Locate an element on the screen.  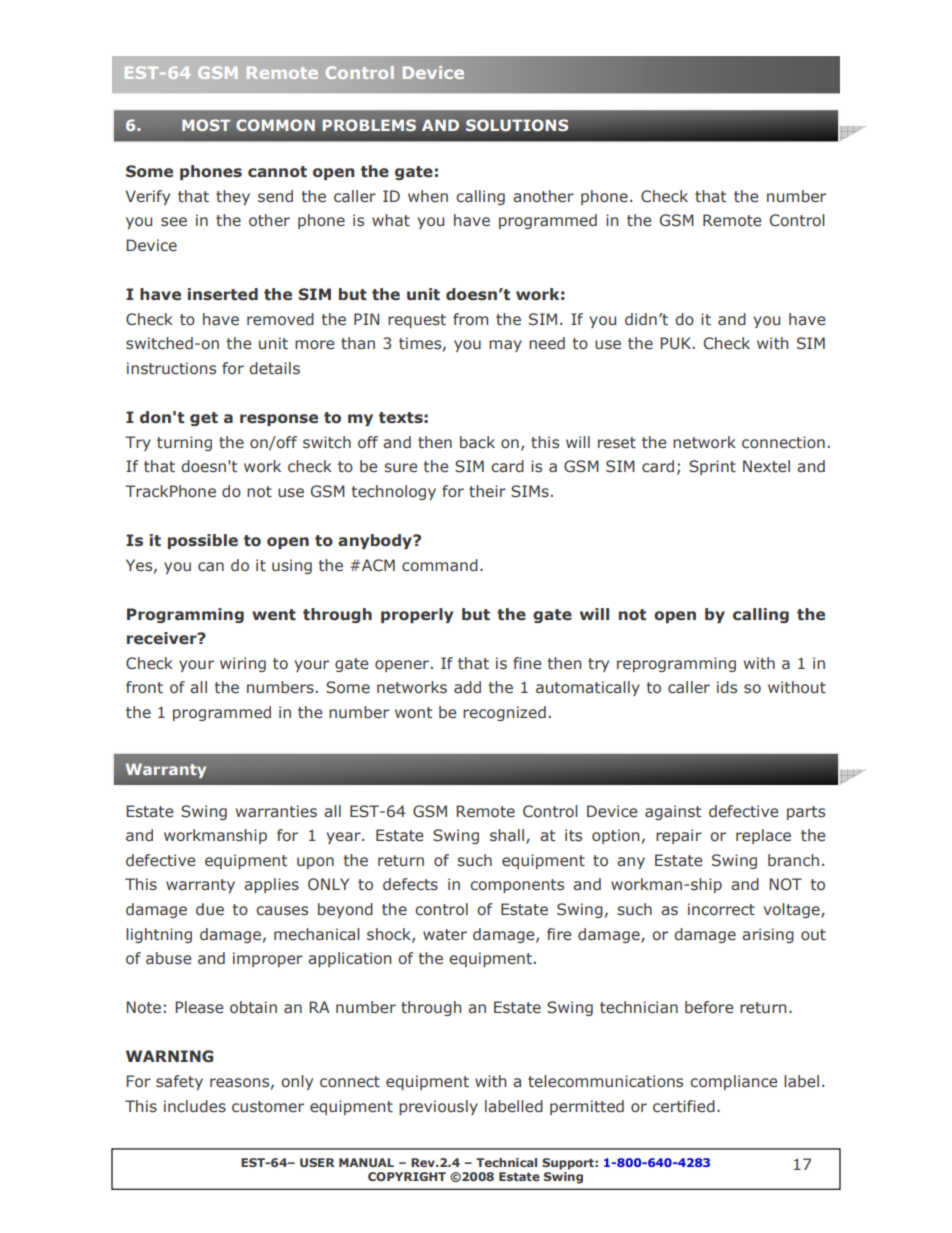
ids is located at coordinates (727, 687).
